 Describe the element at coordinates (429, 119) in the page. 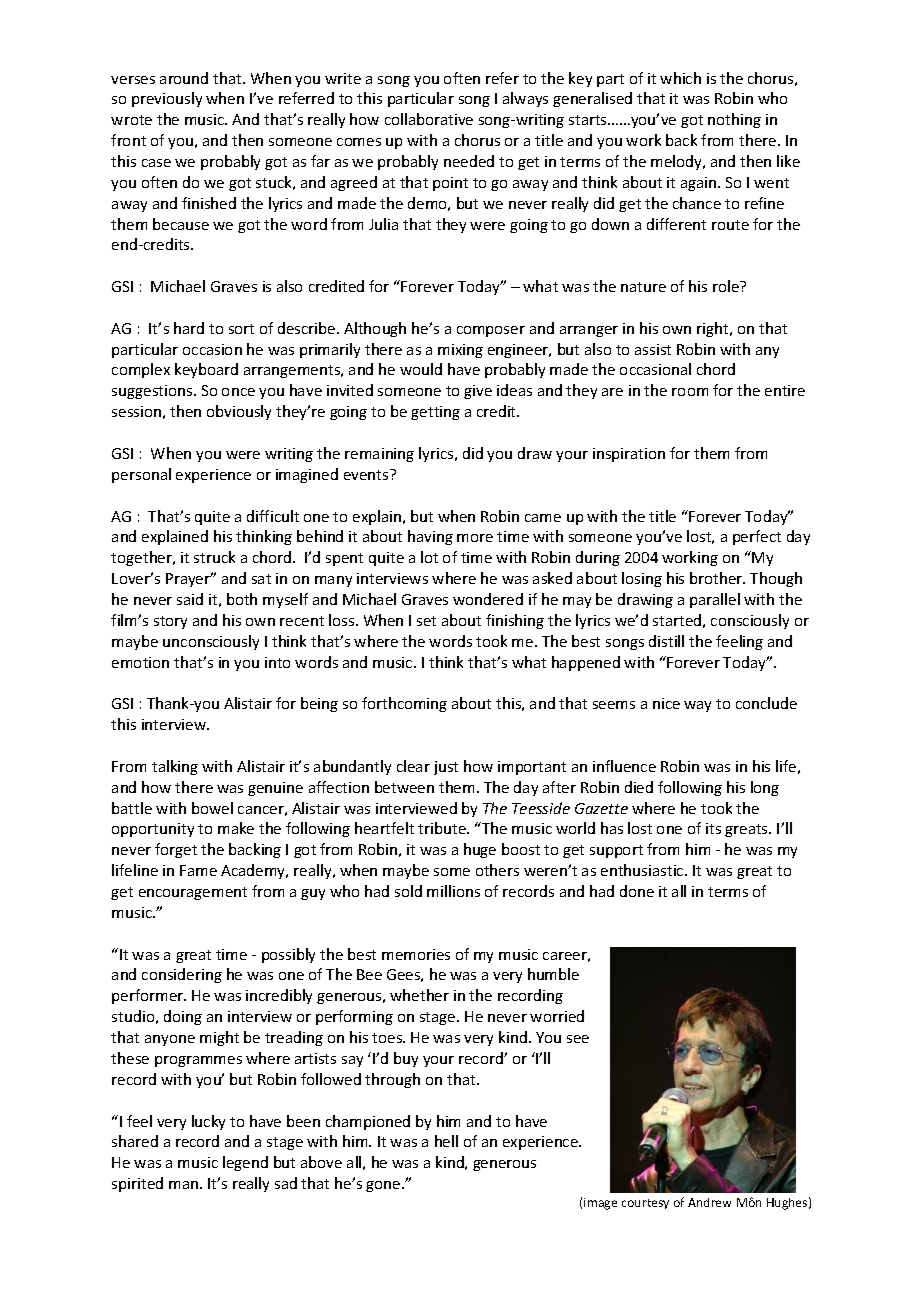

I see `collaborative` at that location.
